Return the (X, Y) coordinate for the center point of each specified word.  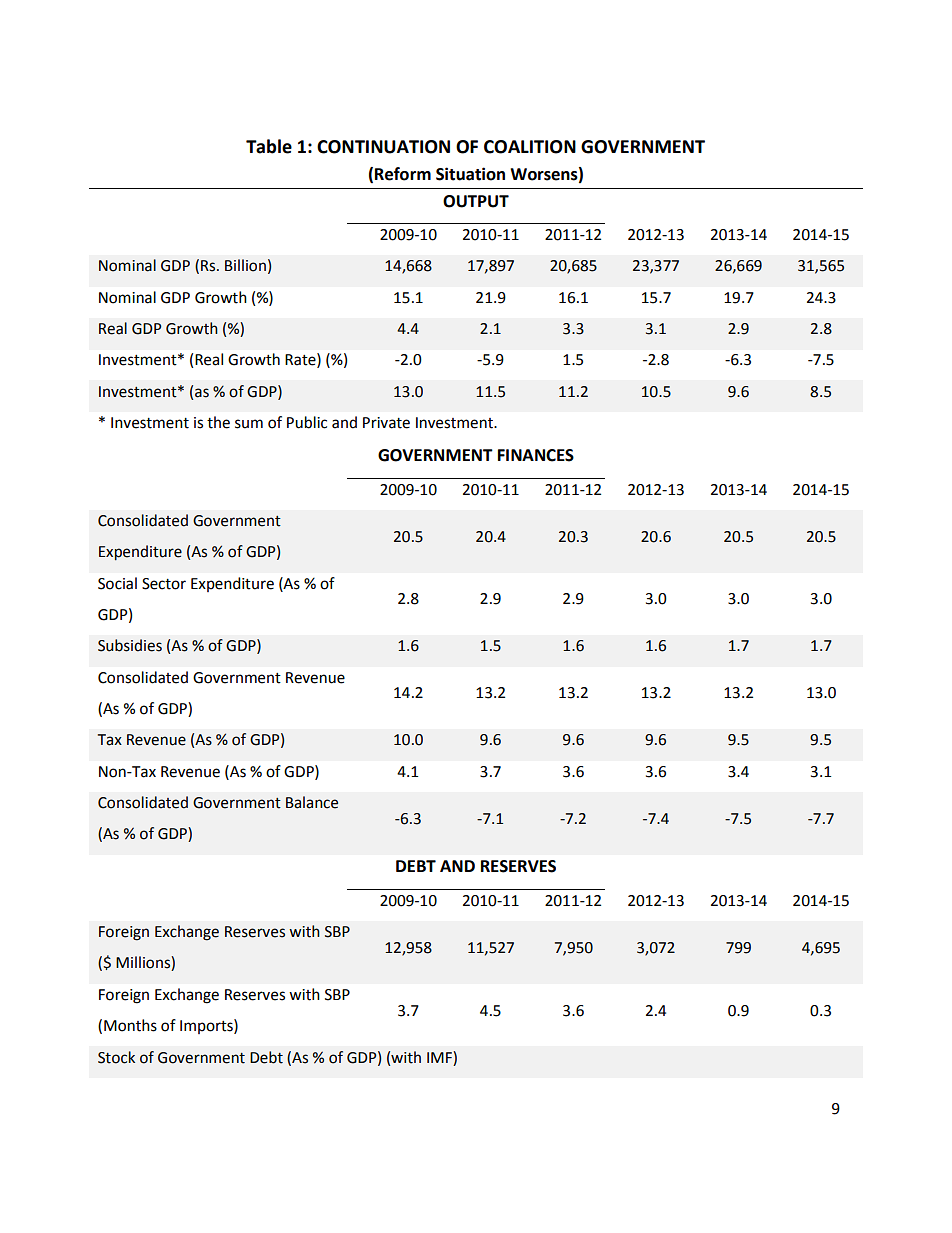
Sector (164, 584)
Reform (403, 174)
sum (249, 424)
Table (269, 146)
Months (130, 1025)
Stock (116, 1057)
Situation (470, 174)
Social (117, 583)
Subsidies (130, 645)
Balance (312, 802)
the (218, 422)
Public (307, 422)
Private (386, 423)
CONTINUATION (383, 147)
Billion (245, 265)
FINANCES (536, 455)
